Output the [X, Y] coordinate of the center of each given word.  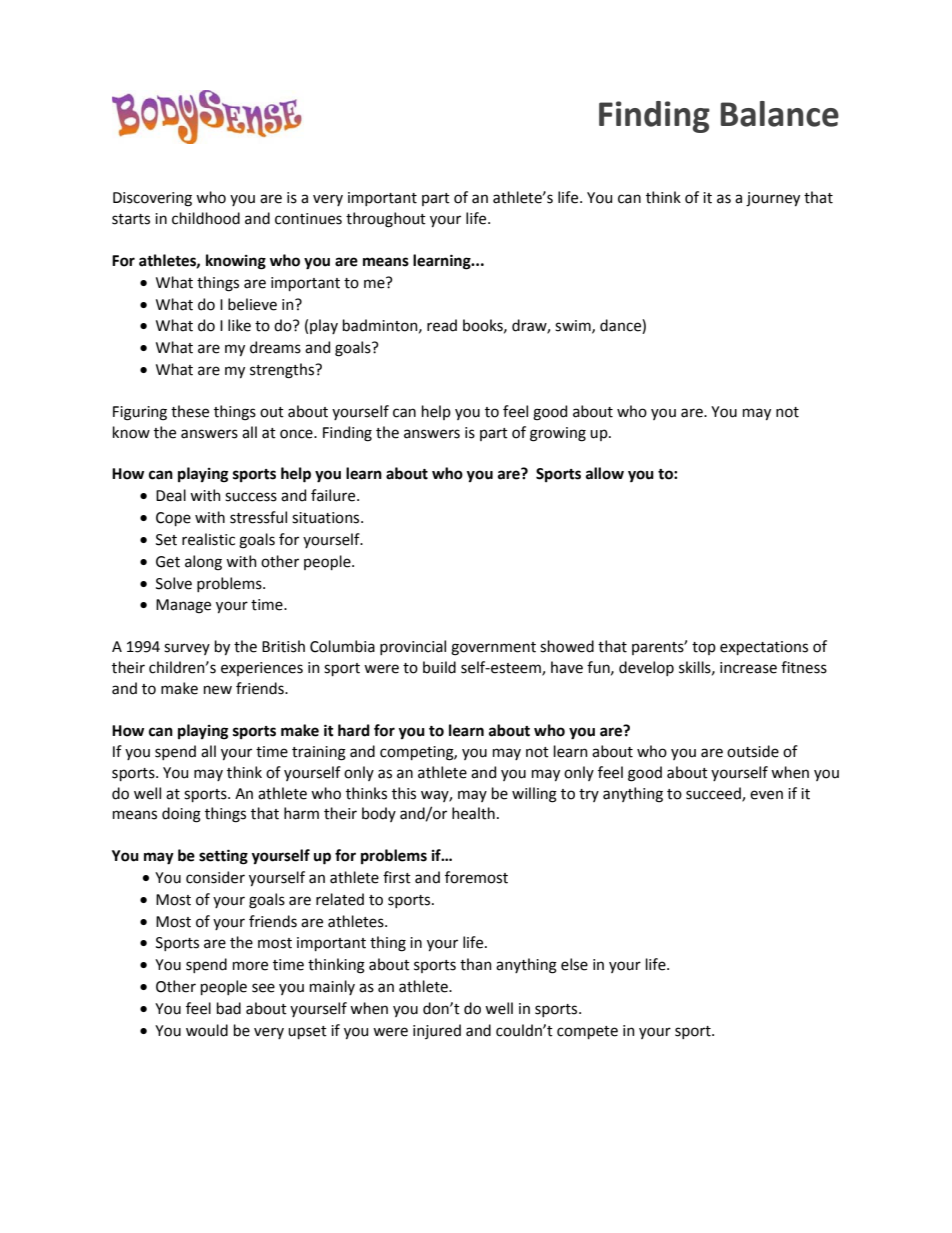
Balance [780, 114]
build [439, 667]
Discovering [152, 199]
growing [558, 434]
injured [437, 1031]
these [190, 411]
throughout [386, 220]
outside [753, 751]
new [218, 690]
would [207, 1030]
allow [605, 473]
